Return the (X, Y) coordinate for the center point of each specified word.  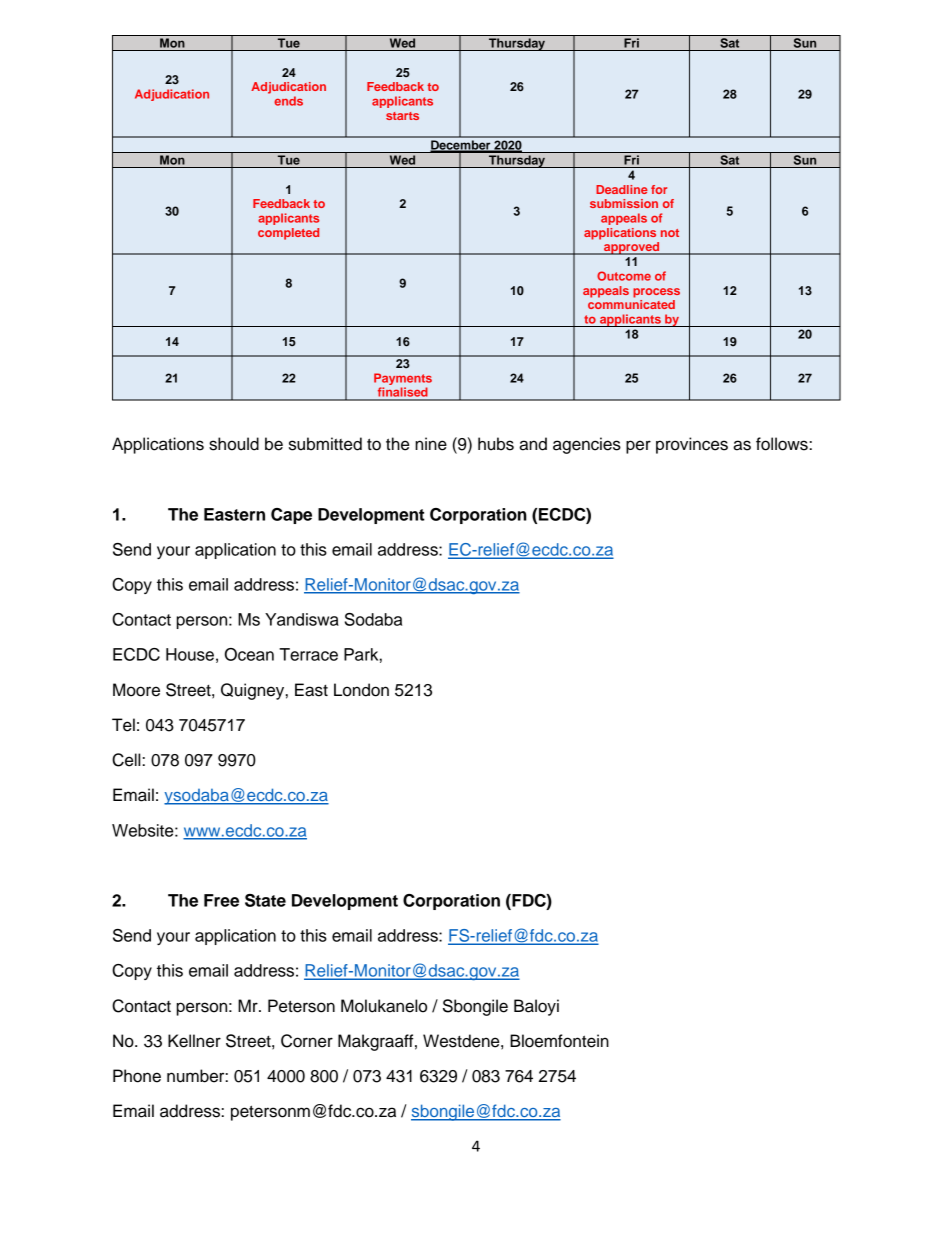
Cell (127, 760)
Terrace (308, 654)
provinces (692, 445)
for (659, 189)
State (265, 900)
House (190, 654)
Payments (403, 380)
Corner (307, 1041)
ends (288, 101)
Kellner (194, 1041)
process (656, 293)
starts (402, 116)
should (234, 444)
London (361, 690)
